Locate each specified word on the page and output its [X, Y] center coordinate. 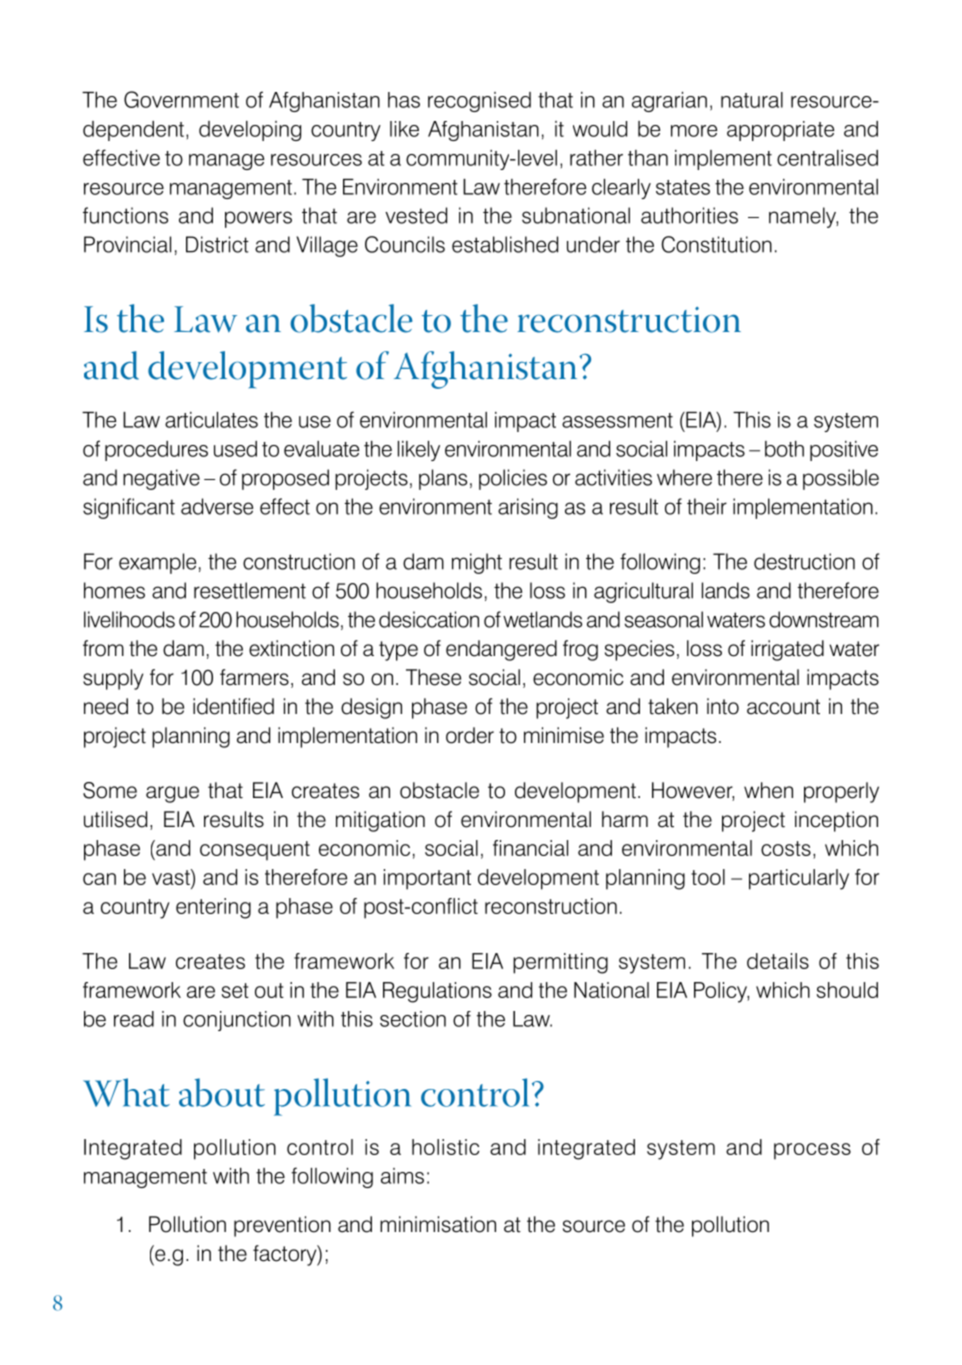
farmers [254, 677]
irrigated [787, 650]
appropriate [780, 131]
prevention [282, 1226]
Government [181, 99]
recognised [479, 102]
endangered [501, 650]
